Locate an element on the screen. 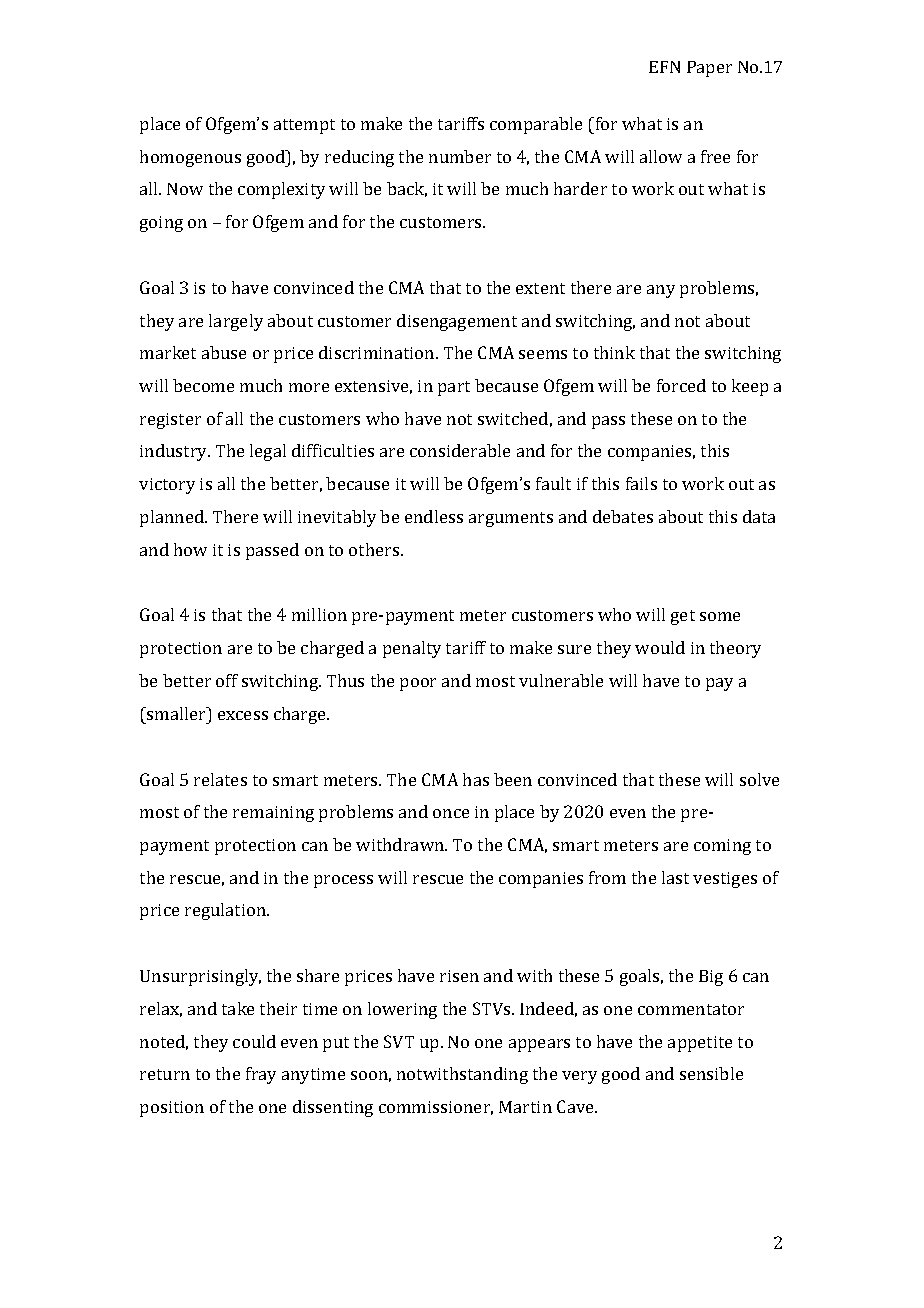  fray is located at coordinates (261, 1075).
